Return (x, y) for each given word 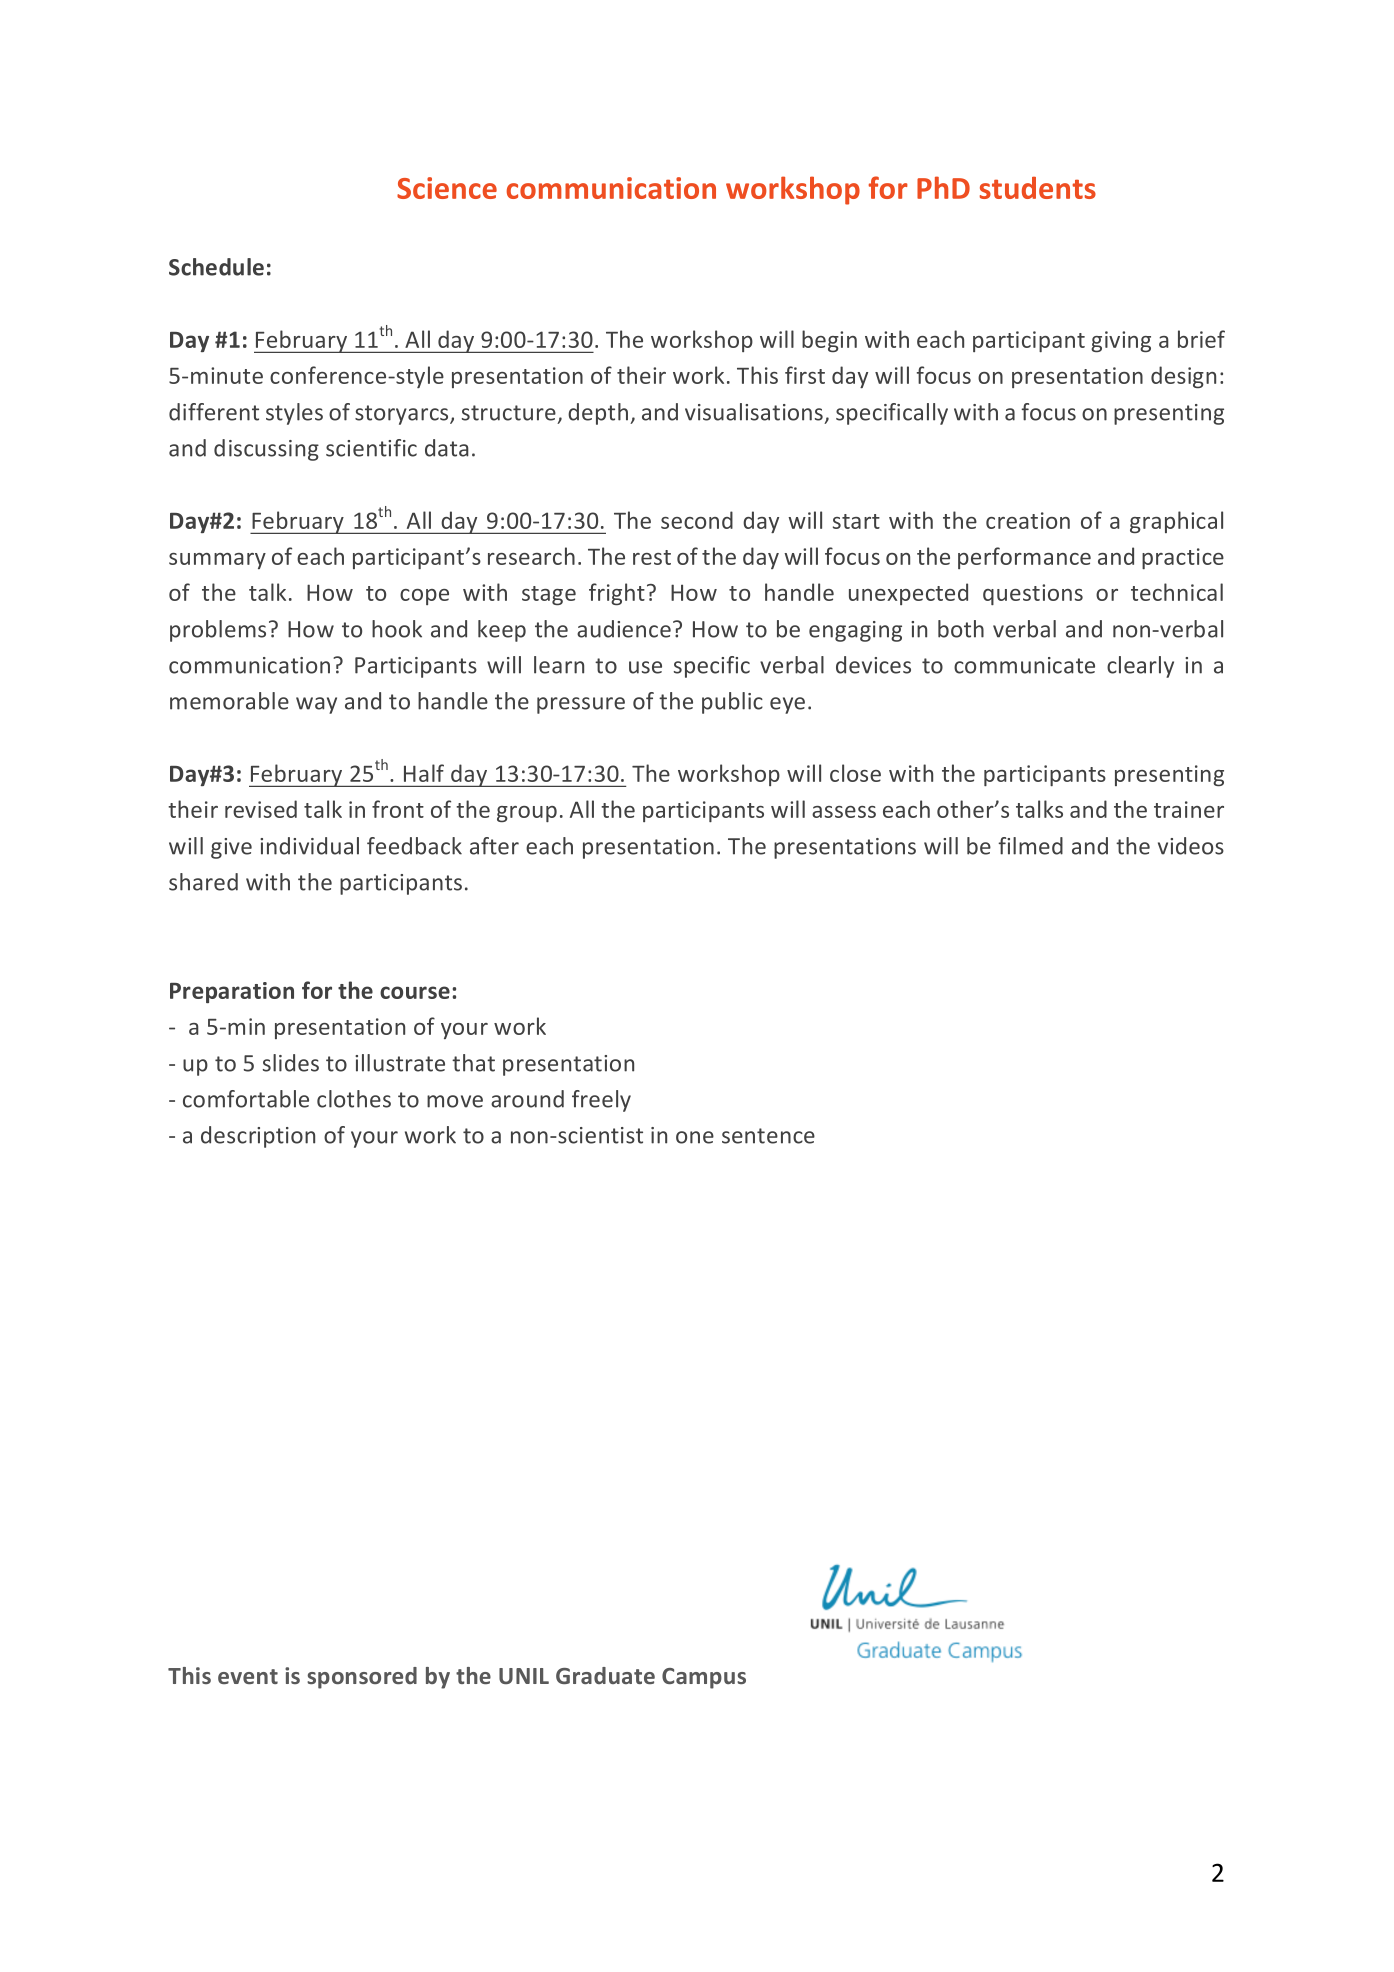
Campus (704, 1678)
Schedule (216, 267)
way (316, 705)
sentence (768, 1136)
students (1038, 188)
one (695, 1137)
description (258, 1137)
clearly (1140, 667)
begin (829, 341)
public (732, 703)
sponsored (362, 1678)
